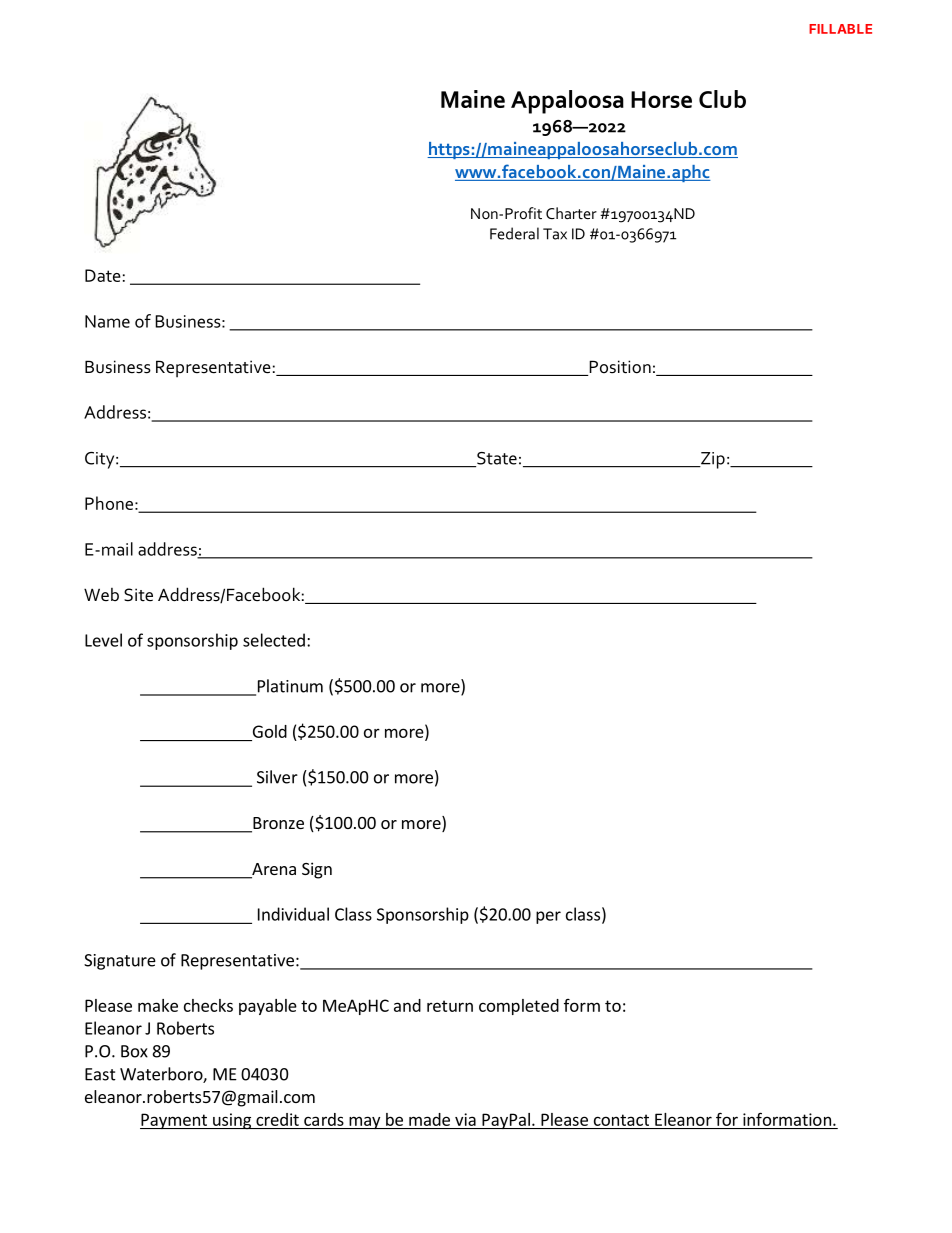  What do you see at coordinates (571, 213) in the page?
I see `Charter` at bounding box center [571, 213].
